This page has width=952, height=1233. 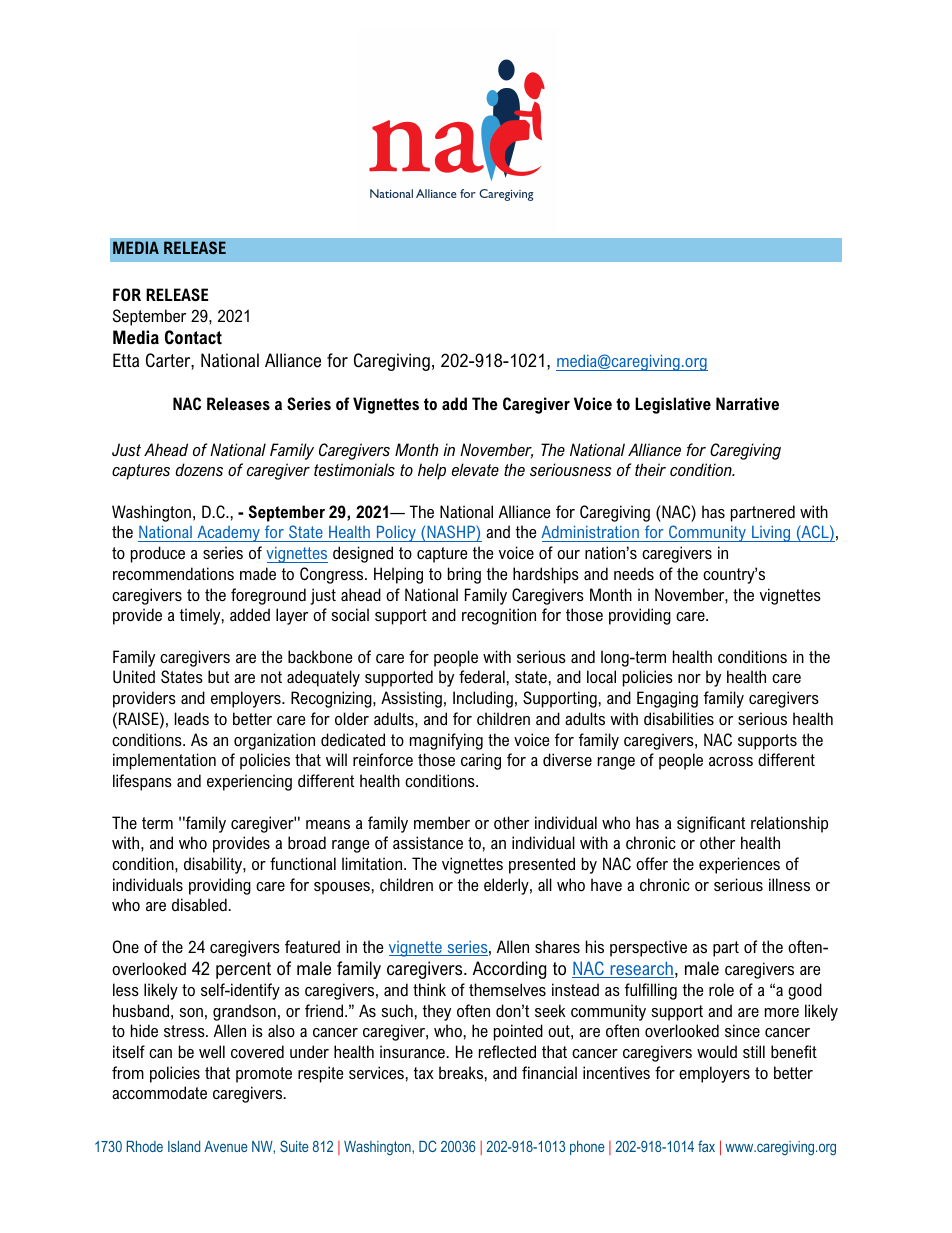 I want to click on bring, so click(x=464, y=575).
